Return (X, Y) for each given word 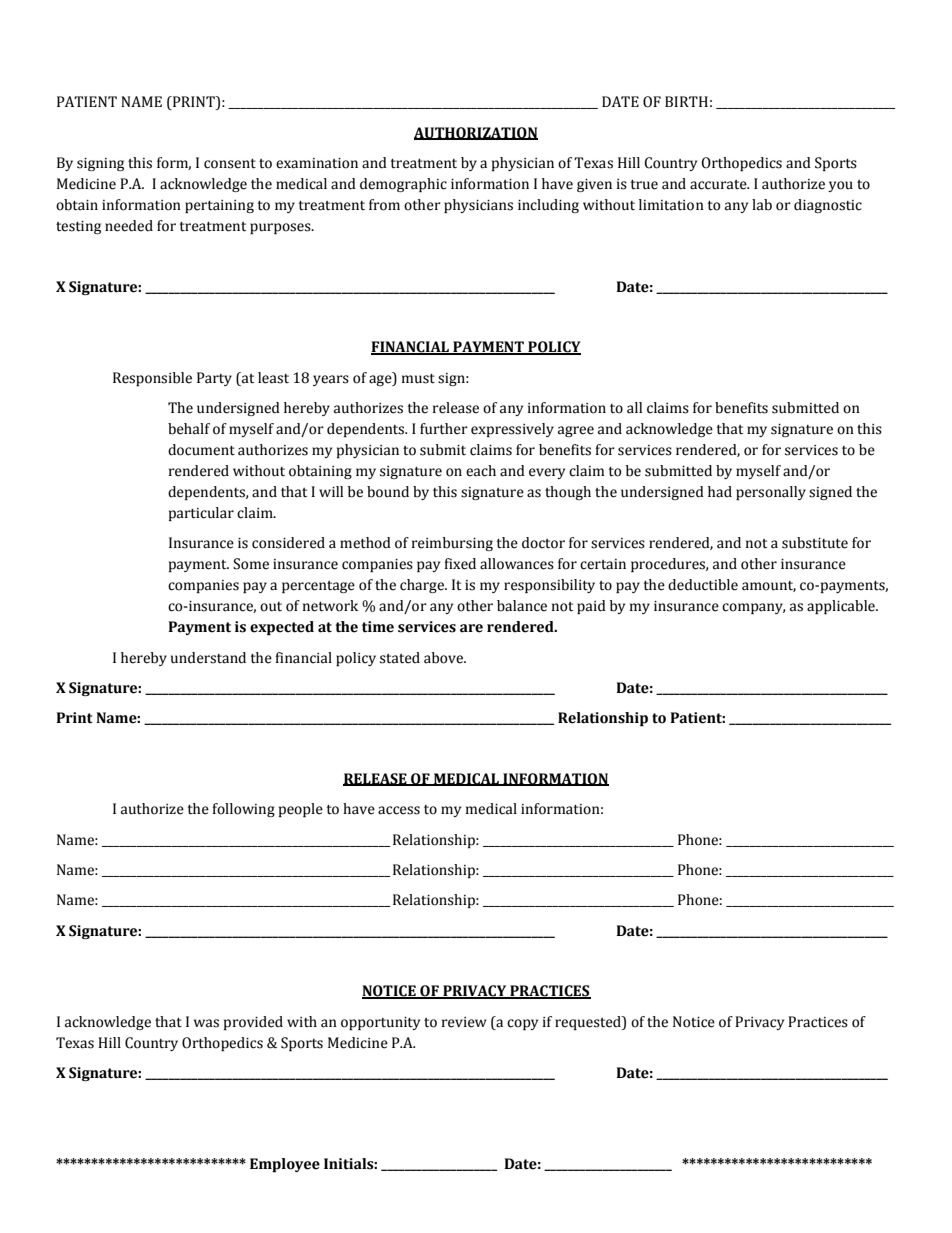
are (471, 628)
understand (208, 658)
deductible (703, 585)
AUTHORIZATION (476, 133)
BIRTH (686, 101)
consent (230, 164)
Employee (285, 1165)
